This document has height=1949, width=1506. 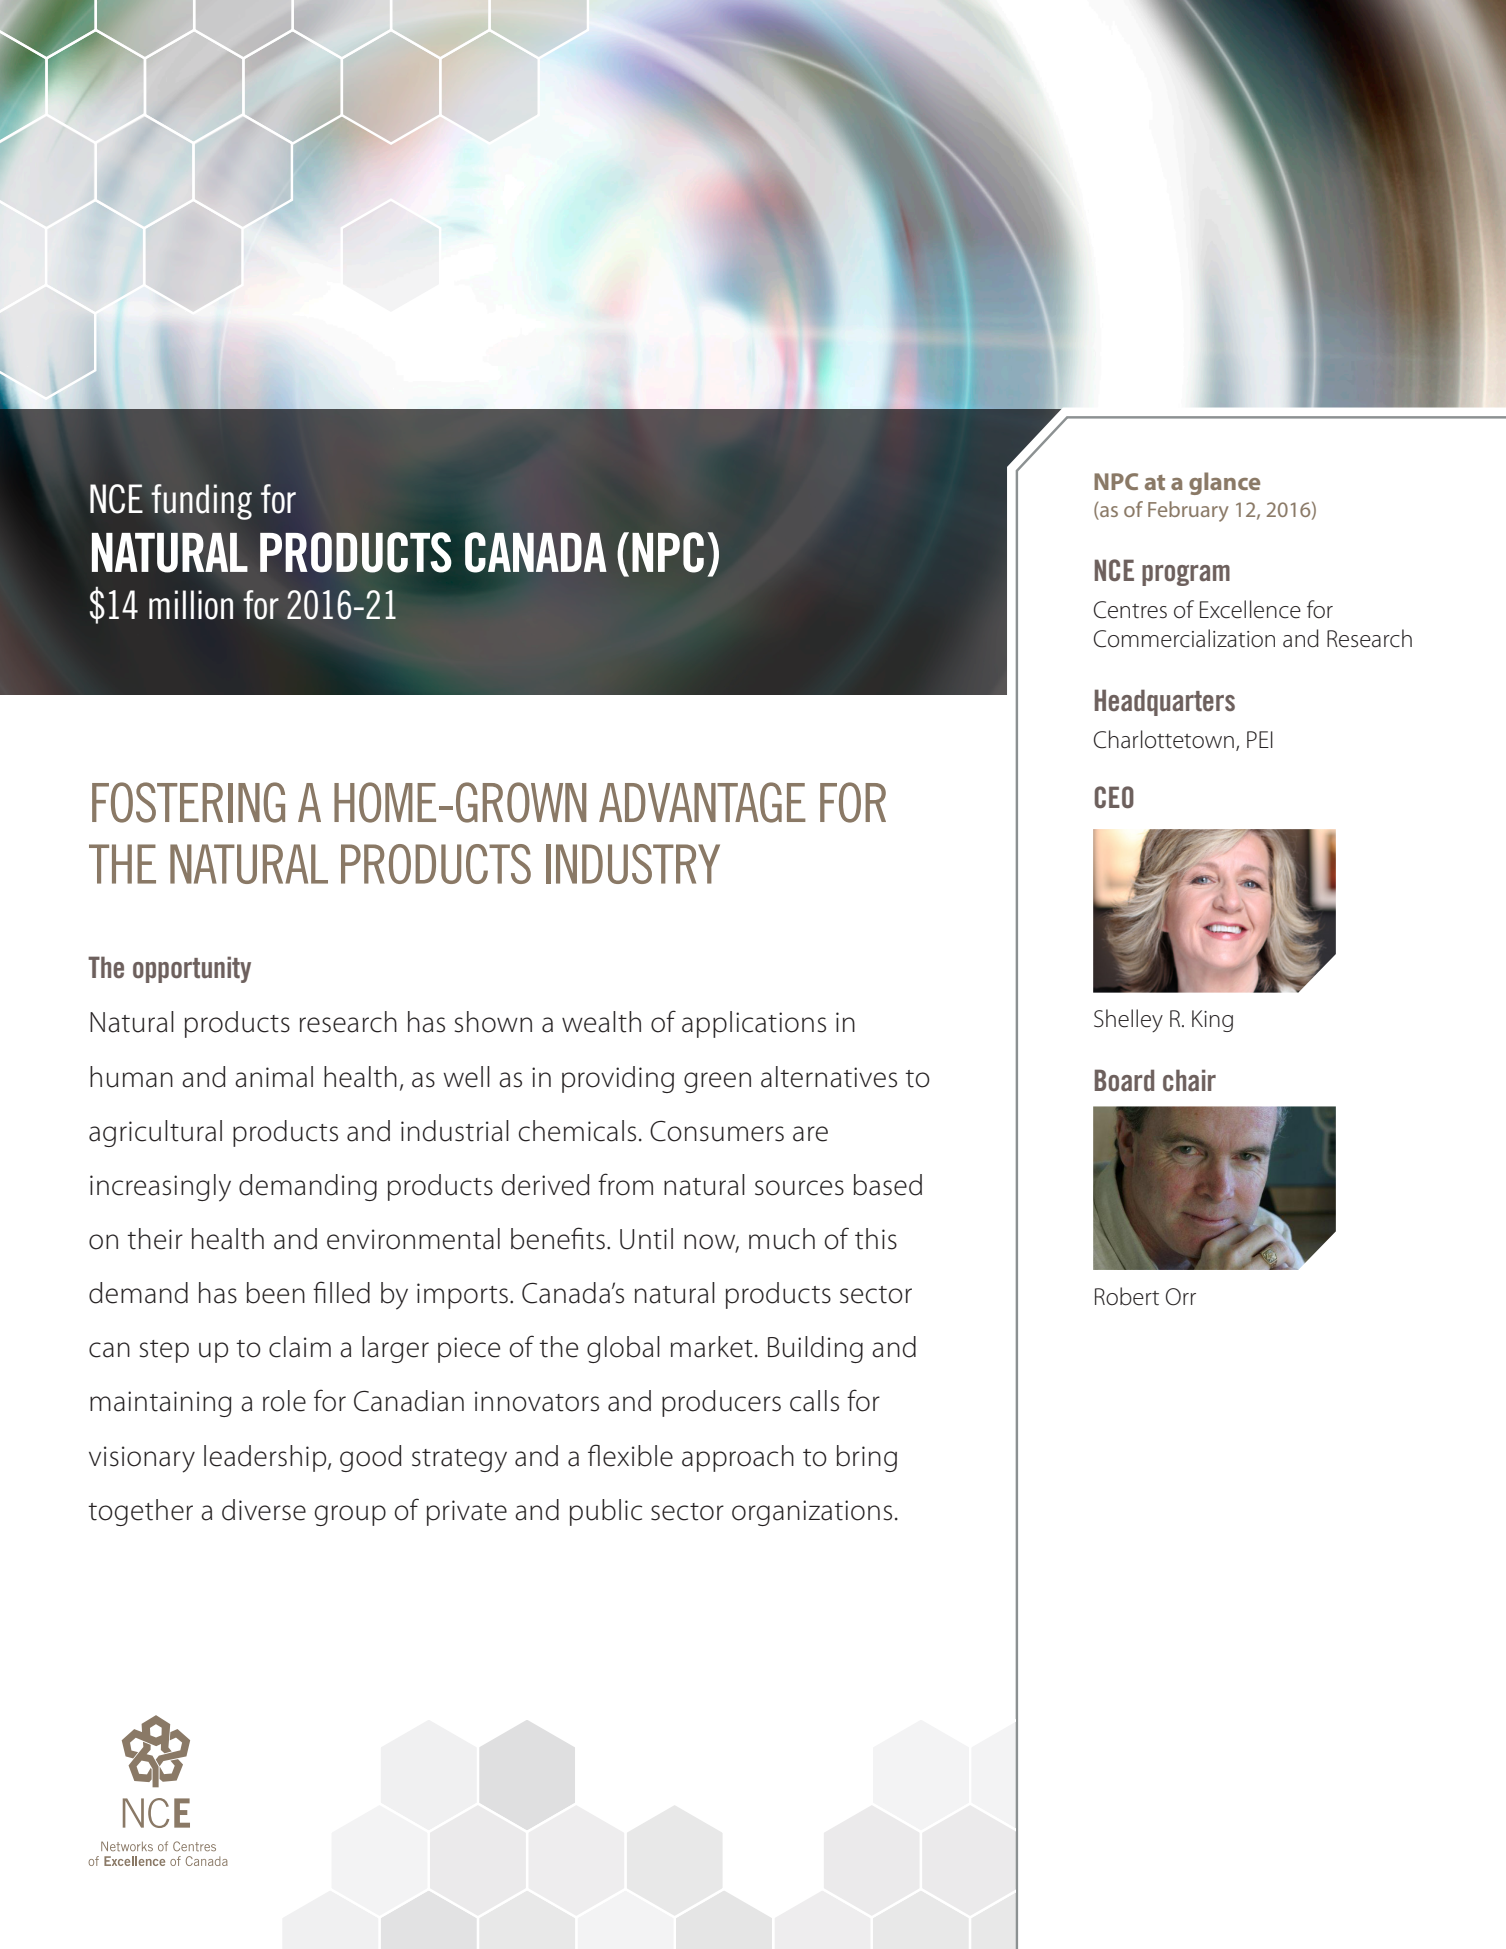 What do you see at coordinates (738, 1458) in the document?
I see `approach` at bounding box center [738, 1458].
